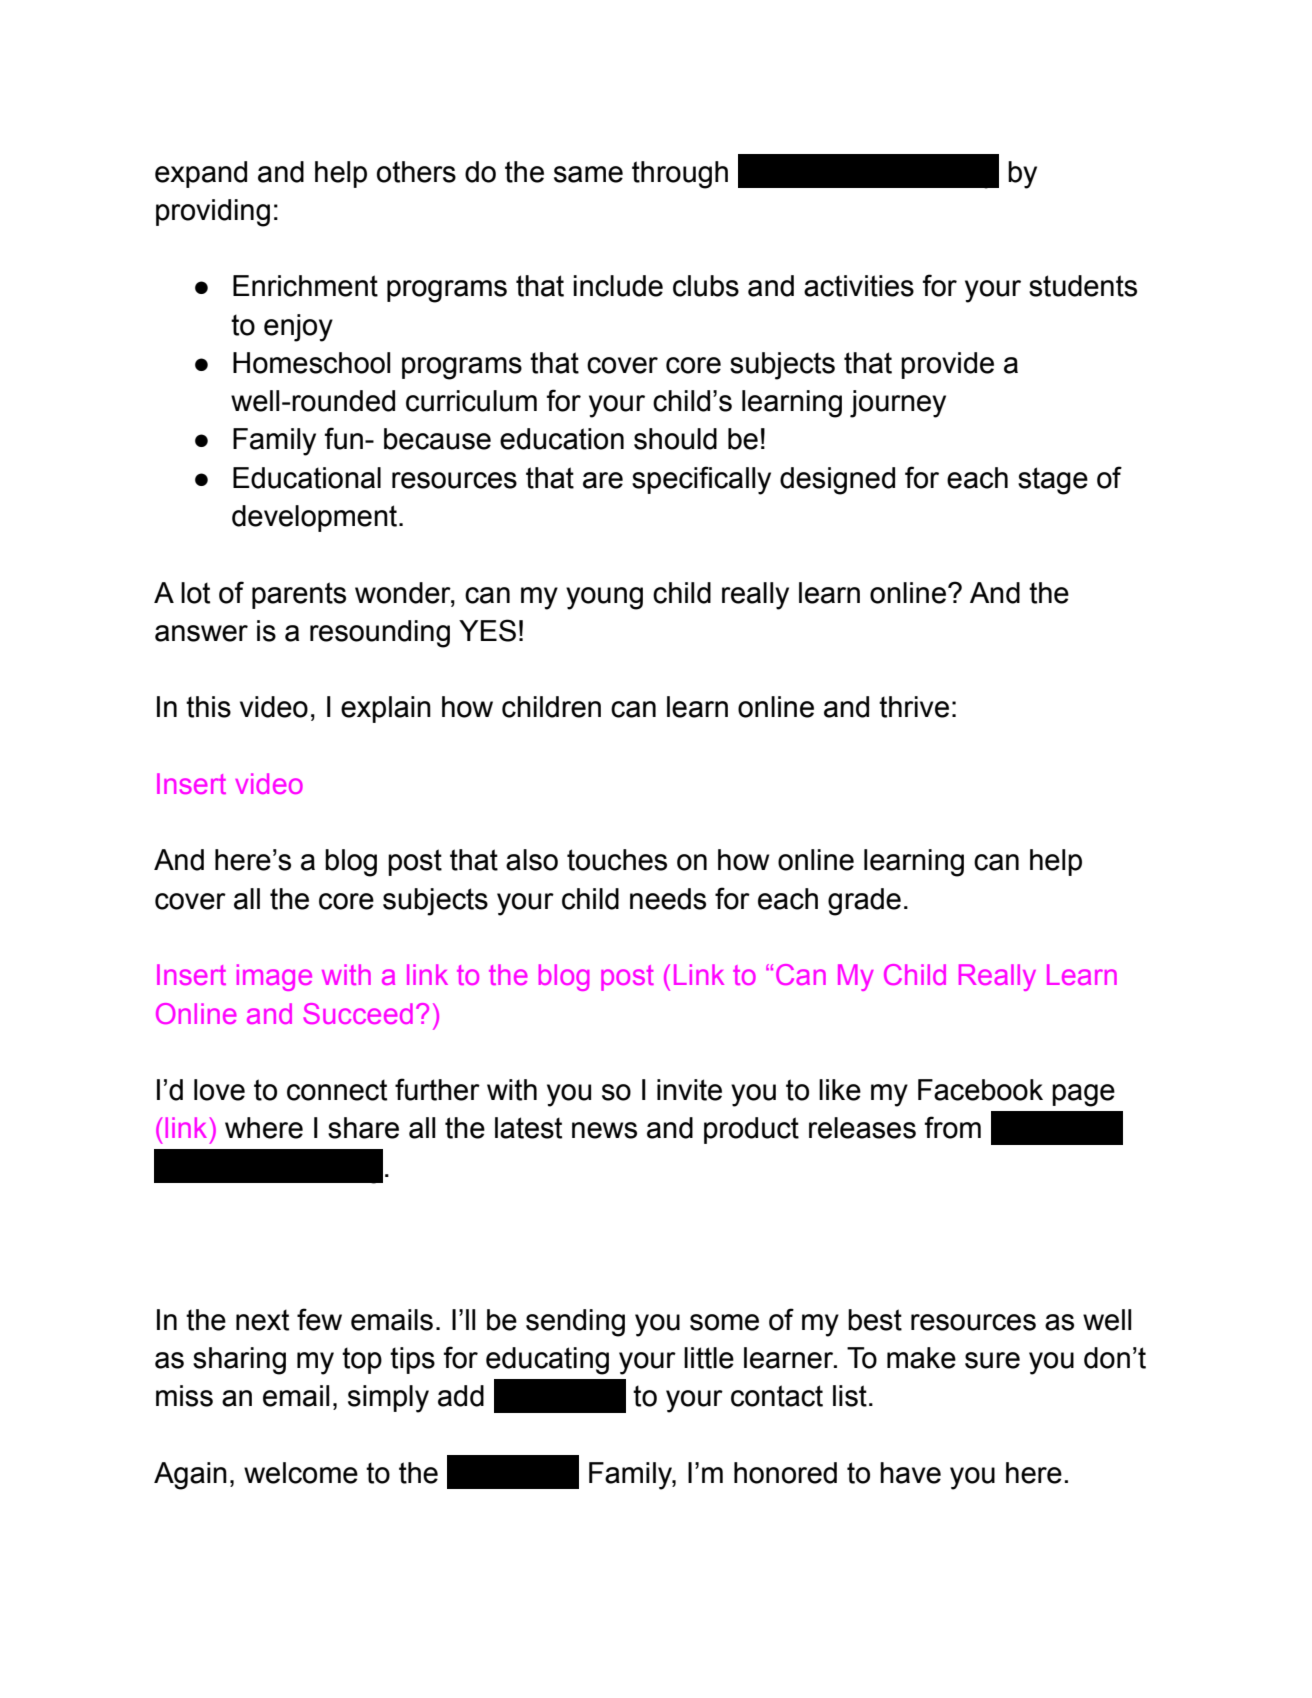 Image resolution: width=1312 pixels, height=1698 pixels. What do you see at coordinates (363, 1128) in the screenshot?
I see `share` at bounding box center [363, 1128].
